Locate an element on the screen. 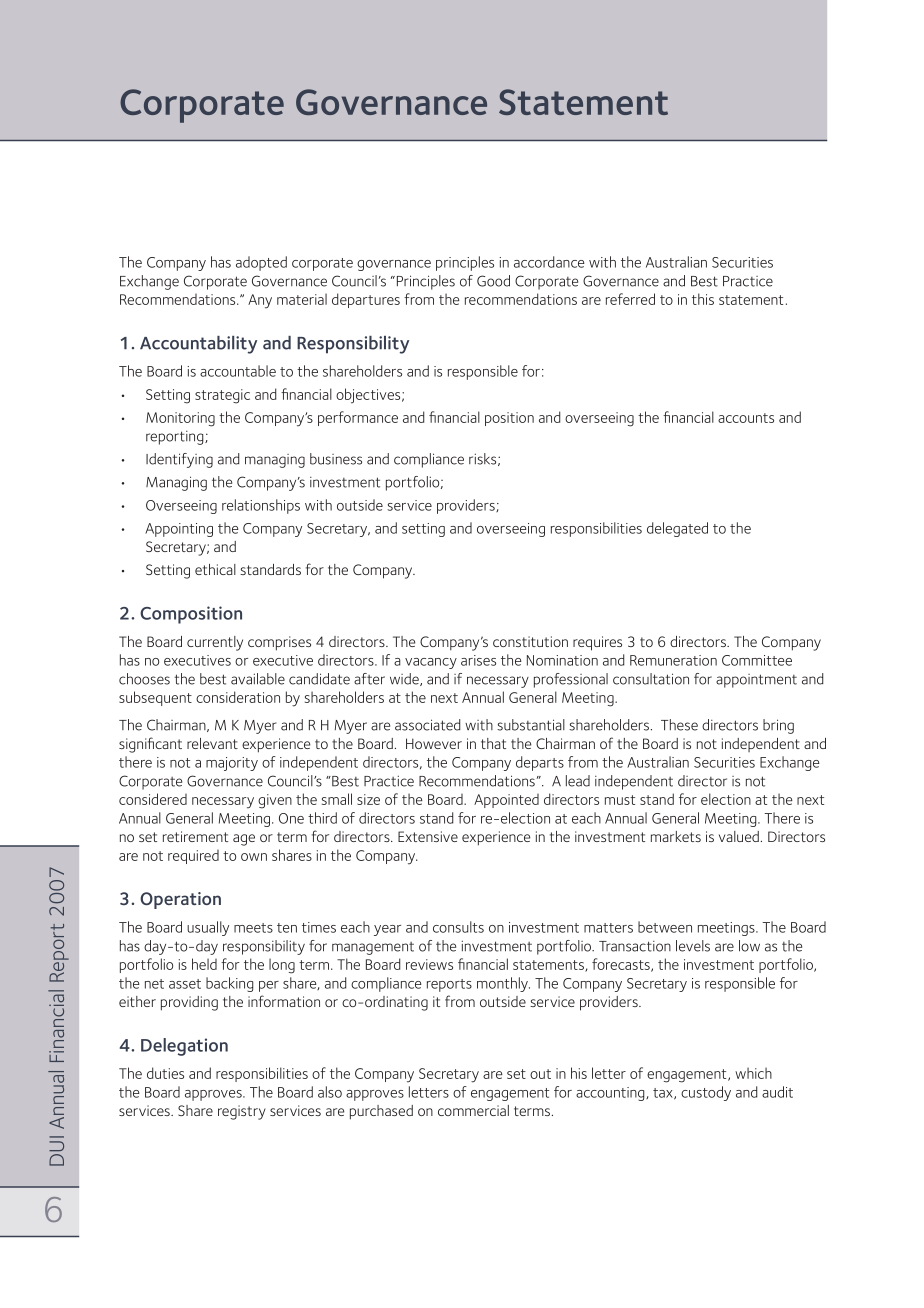 The width and height of the screenshot is (924, 1308). this is located at coordinates (703, 299).
